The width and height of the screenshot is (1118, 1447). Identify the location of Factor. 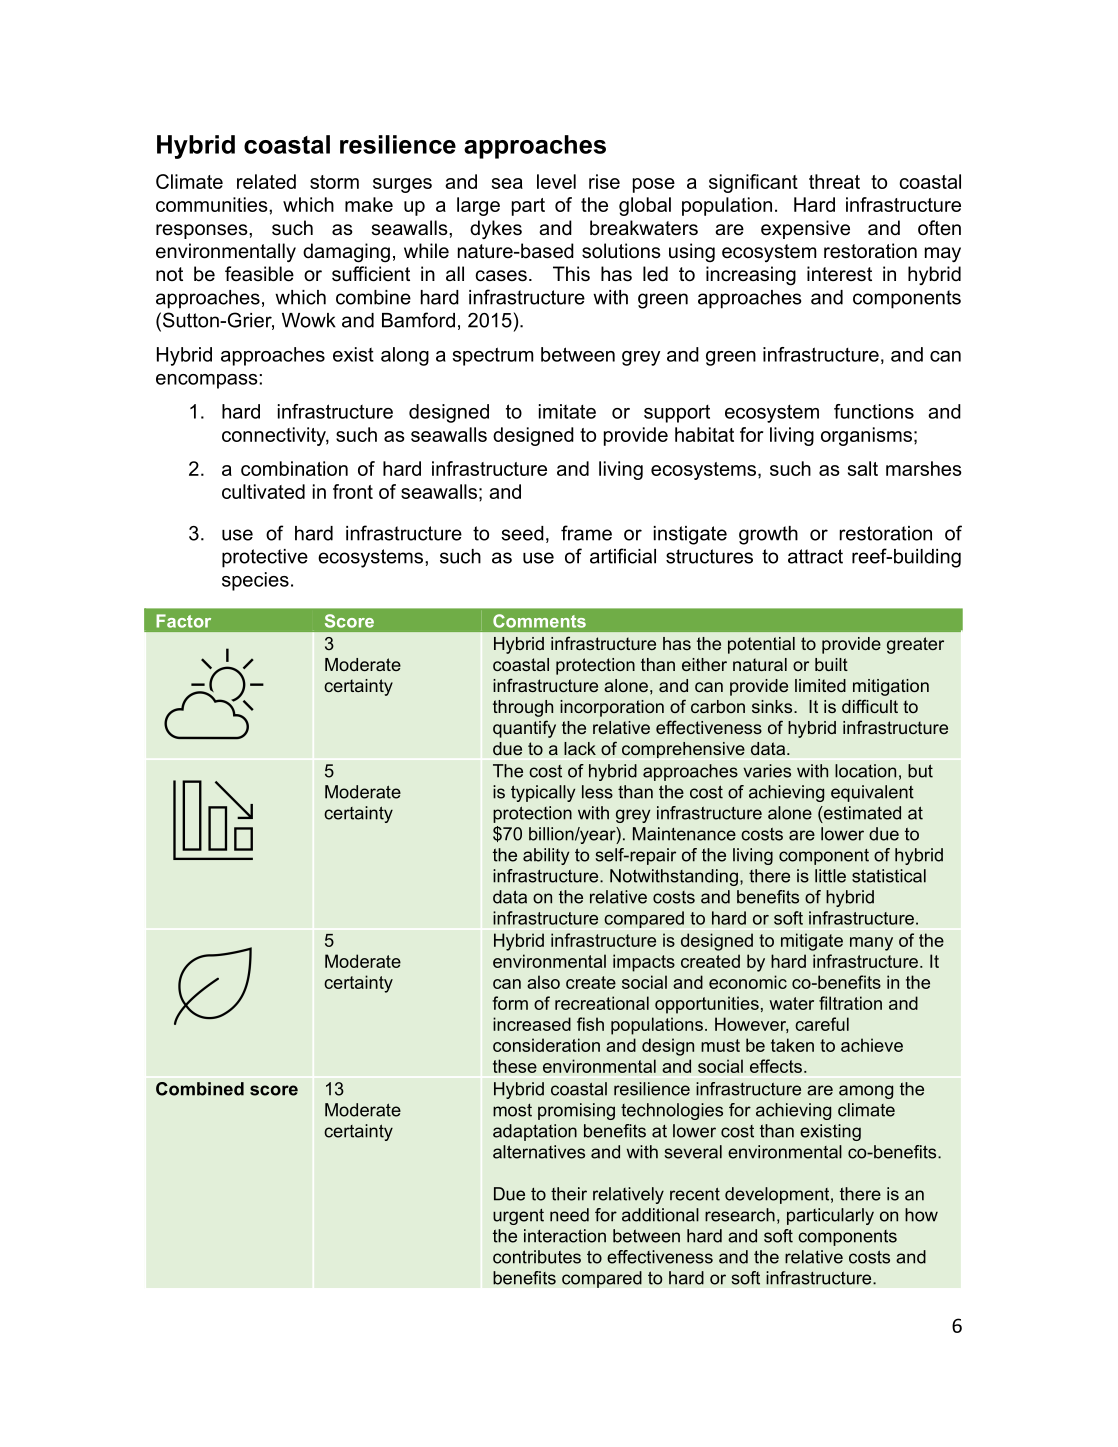
(183, 621).
